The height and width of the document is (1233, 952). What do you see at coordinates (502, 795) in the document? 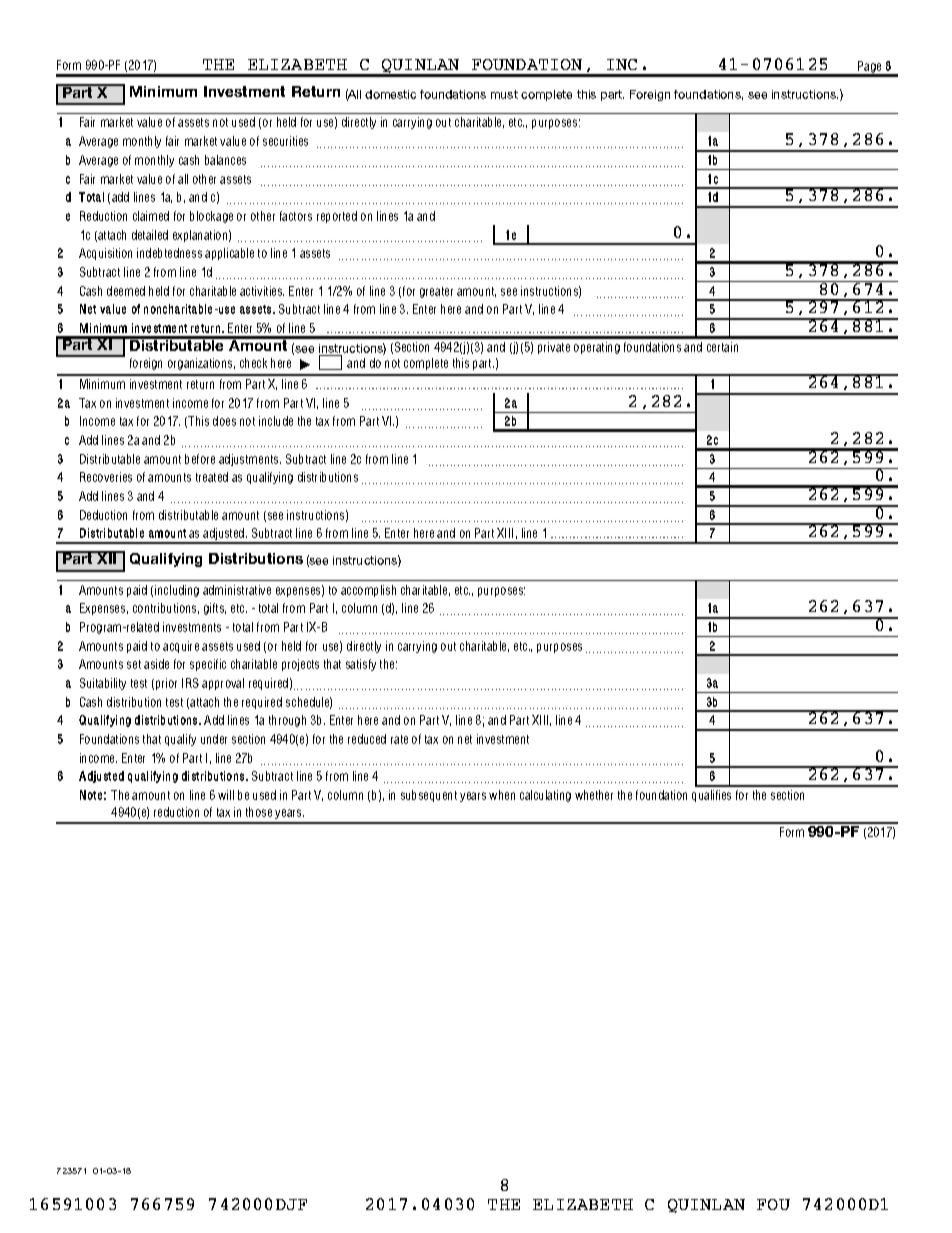
I see `when` at bounding box center [502, 795].
